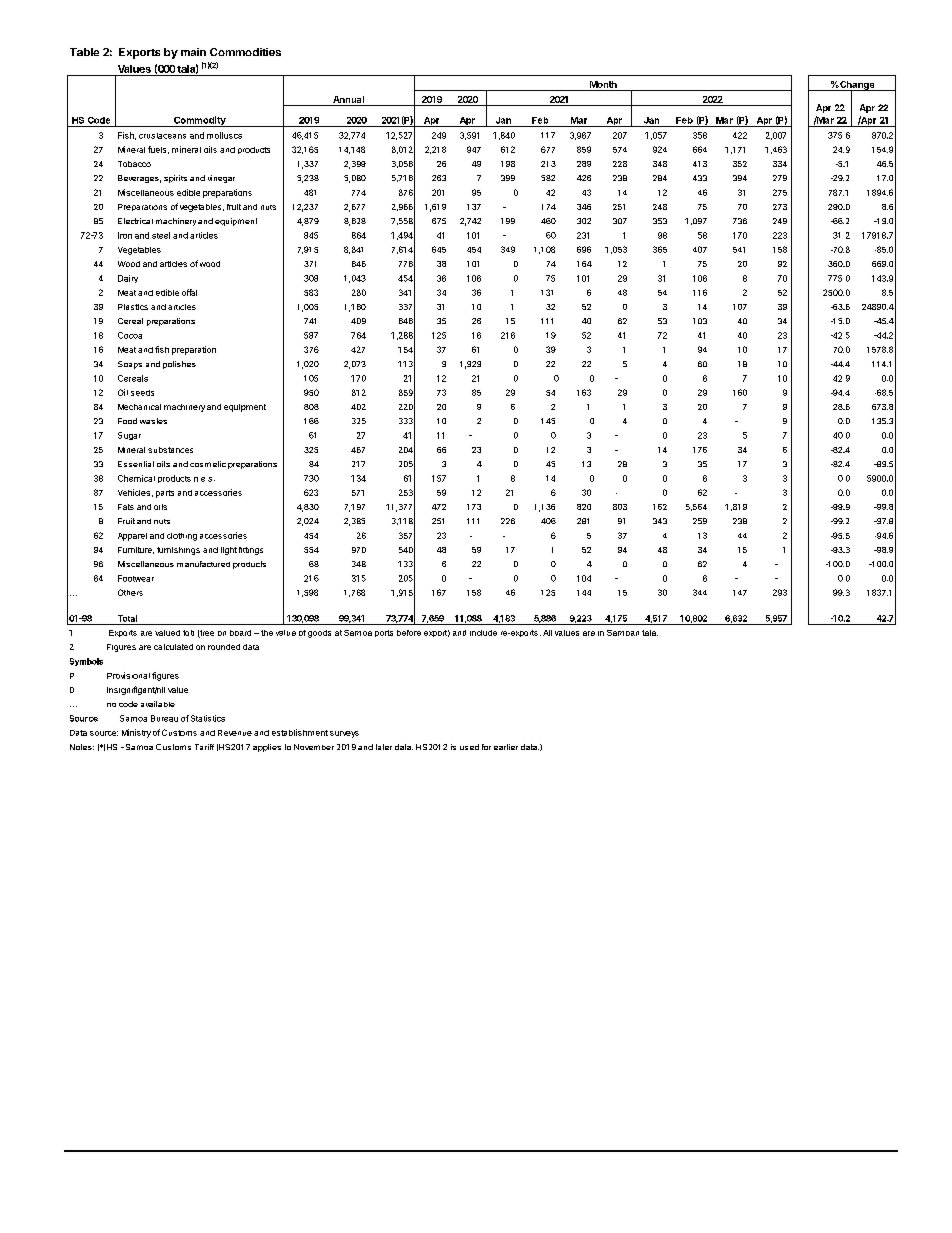  I want to click on Change, so click(857, 86).
